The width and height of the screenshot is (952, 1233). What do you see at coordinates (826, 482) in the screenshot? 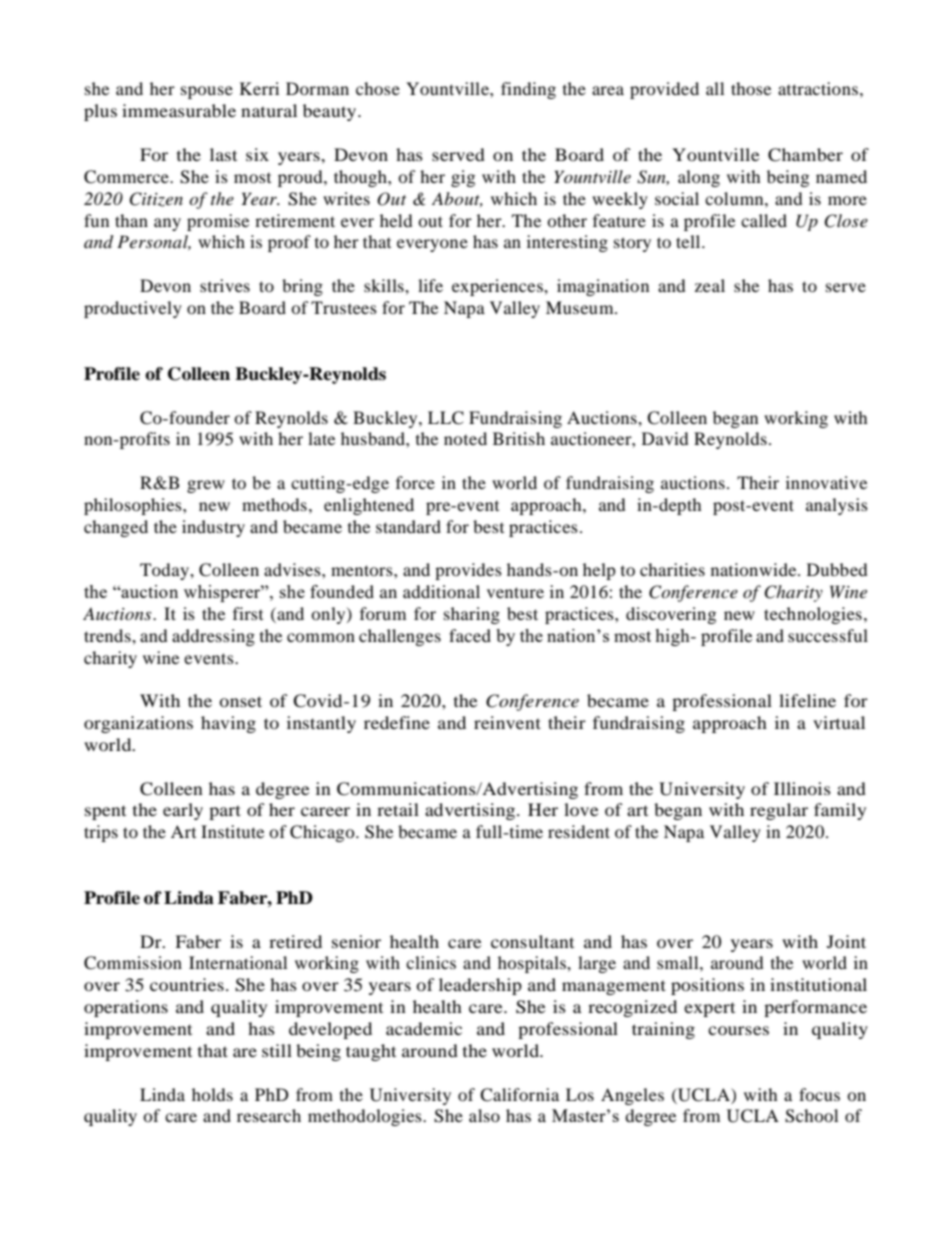
I see `innovative` at bounding box center [826, 482].
